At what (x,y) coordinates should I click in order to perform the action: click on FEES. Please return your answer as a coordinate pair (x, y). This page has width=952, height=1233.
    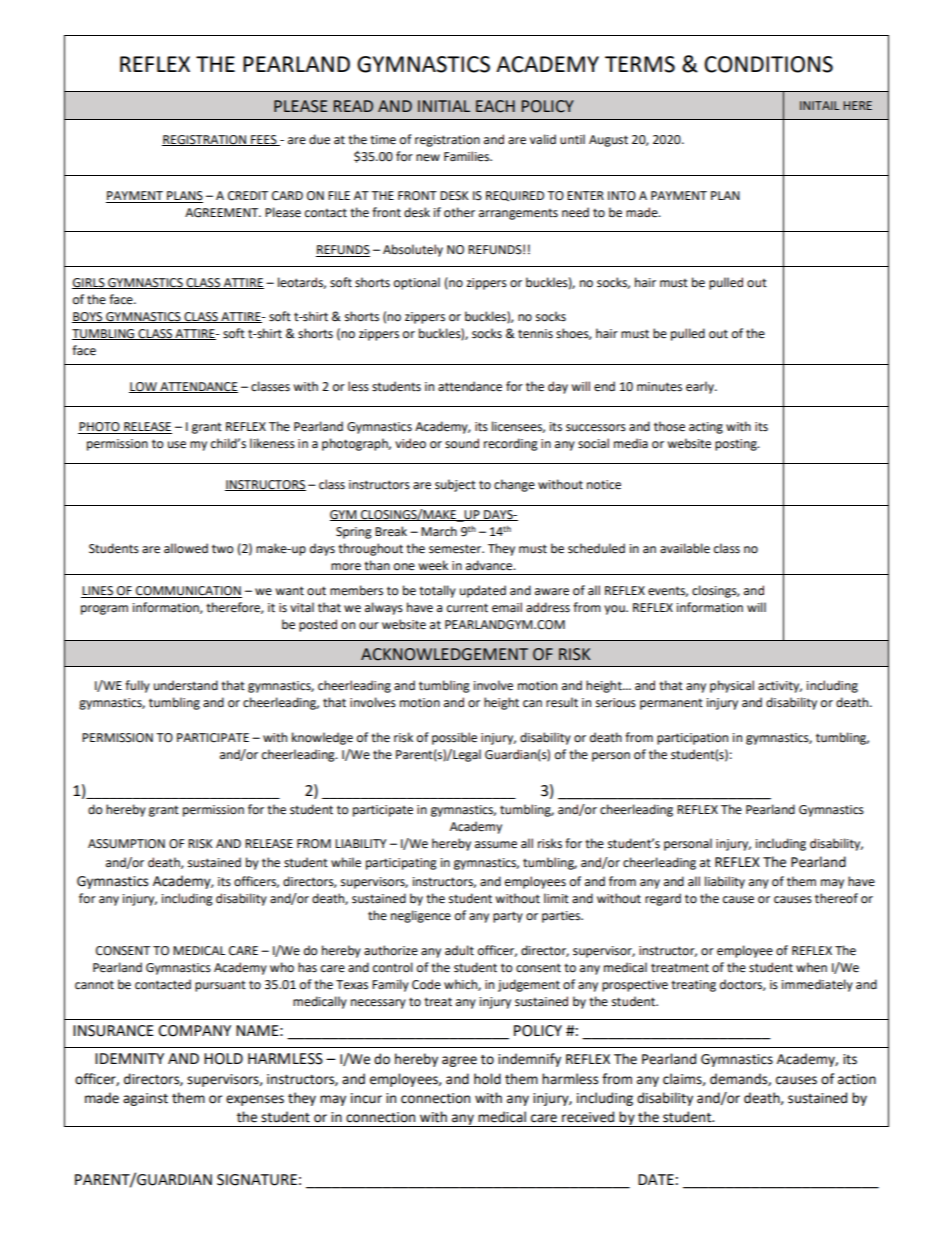
    Looking at the image, I should click on (264, 140).
